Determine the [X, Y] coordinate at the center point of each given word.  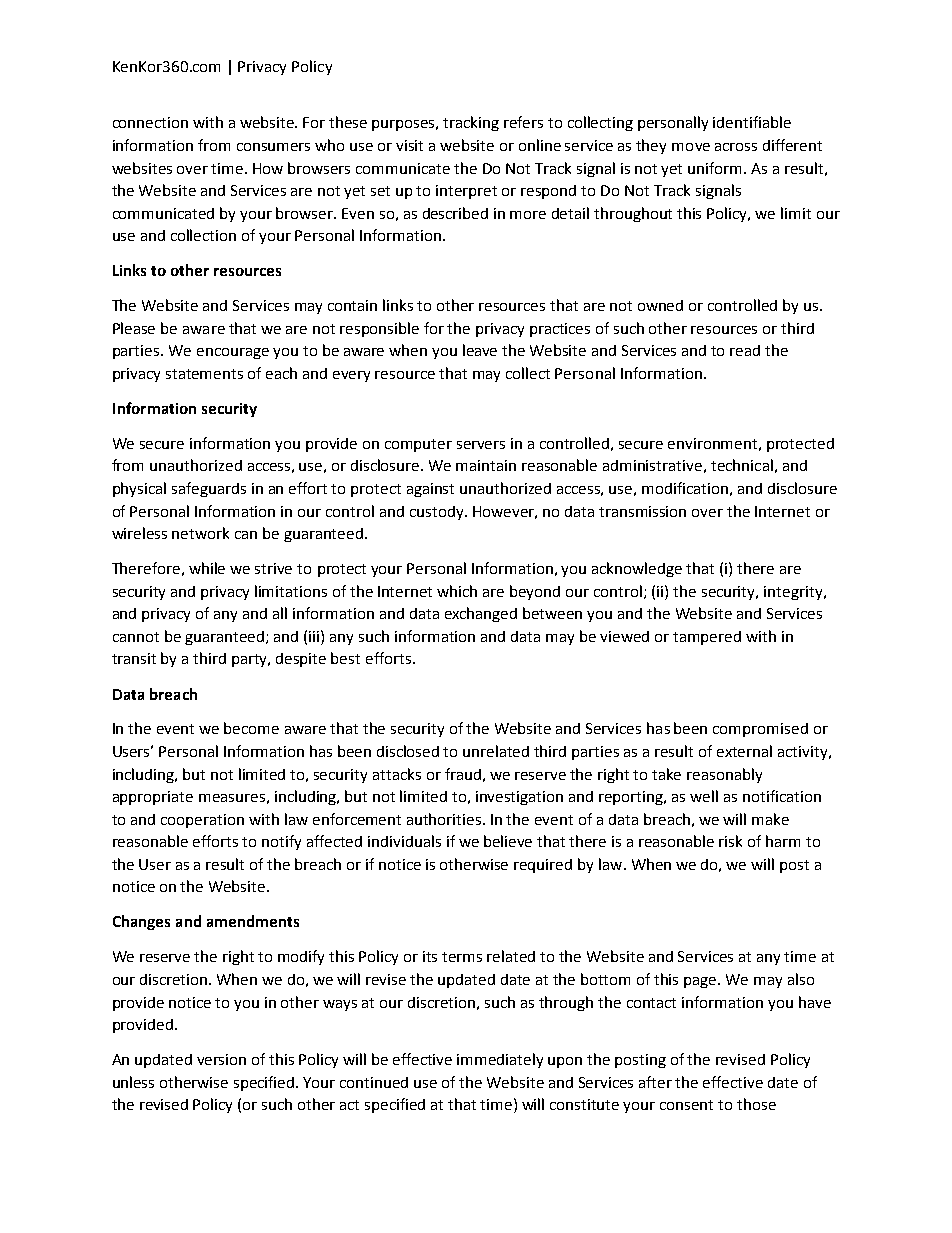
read [745, 350]
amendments [253, 921]
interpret [466, 192]
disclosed [408, 751]
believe [508, 841]
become [251, 728]
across [736, 147]
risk [730, 841]
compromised [760, 730]
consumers [273, 147]
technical [742, 465]
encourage [233, 353]
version [221, 1059]
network [200, 533]
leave [480, 350]
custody [438, 513]
